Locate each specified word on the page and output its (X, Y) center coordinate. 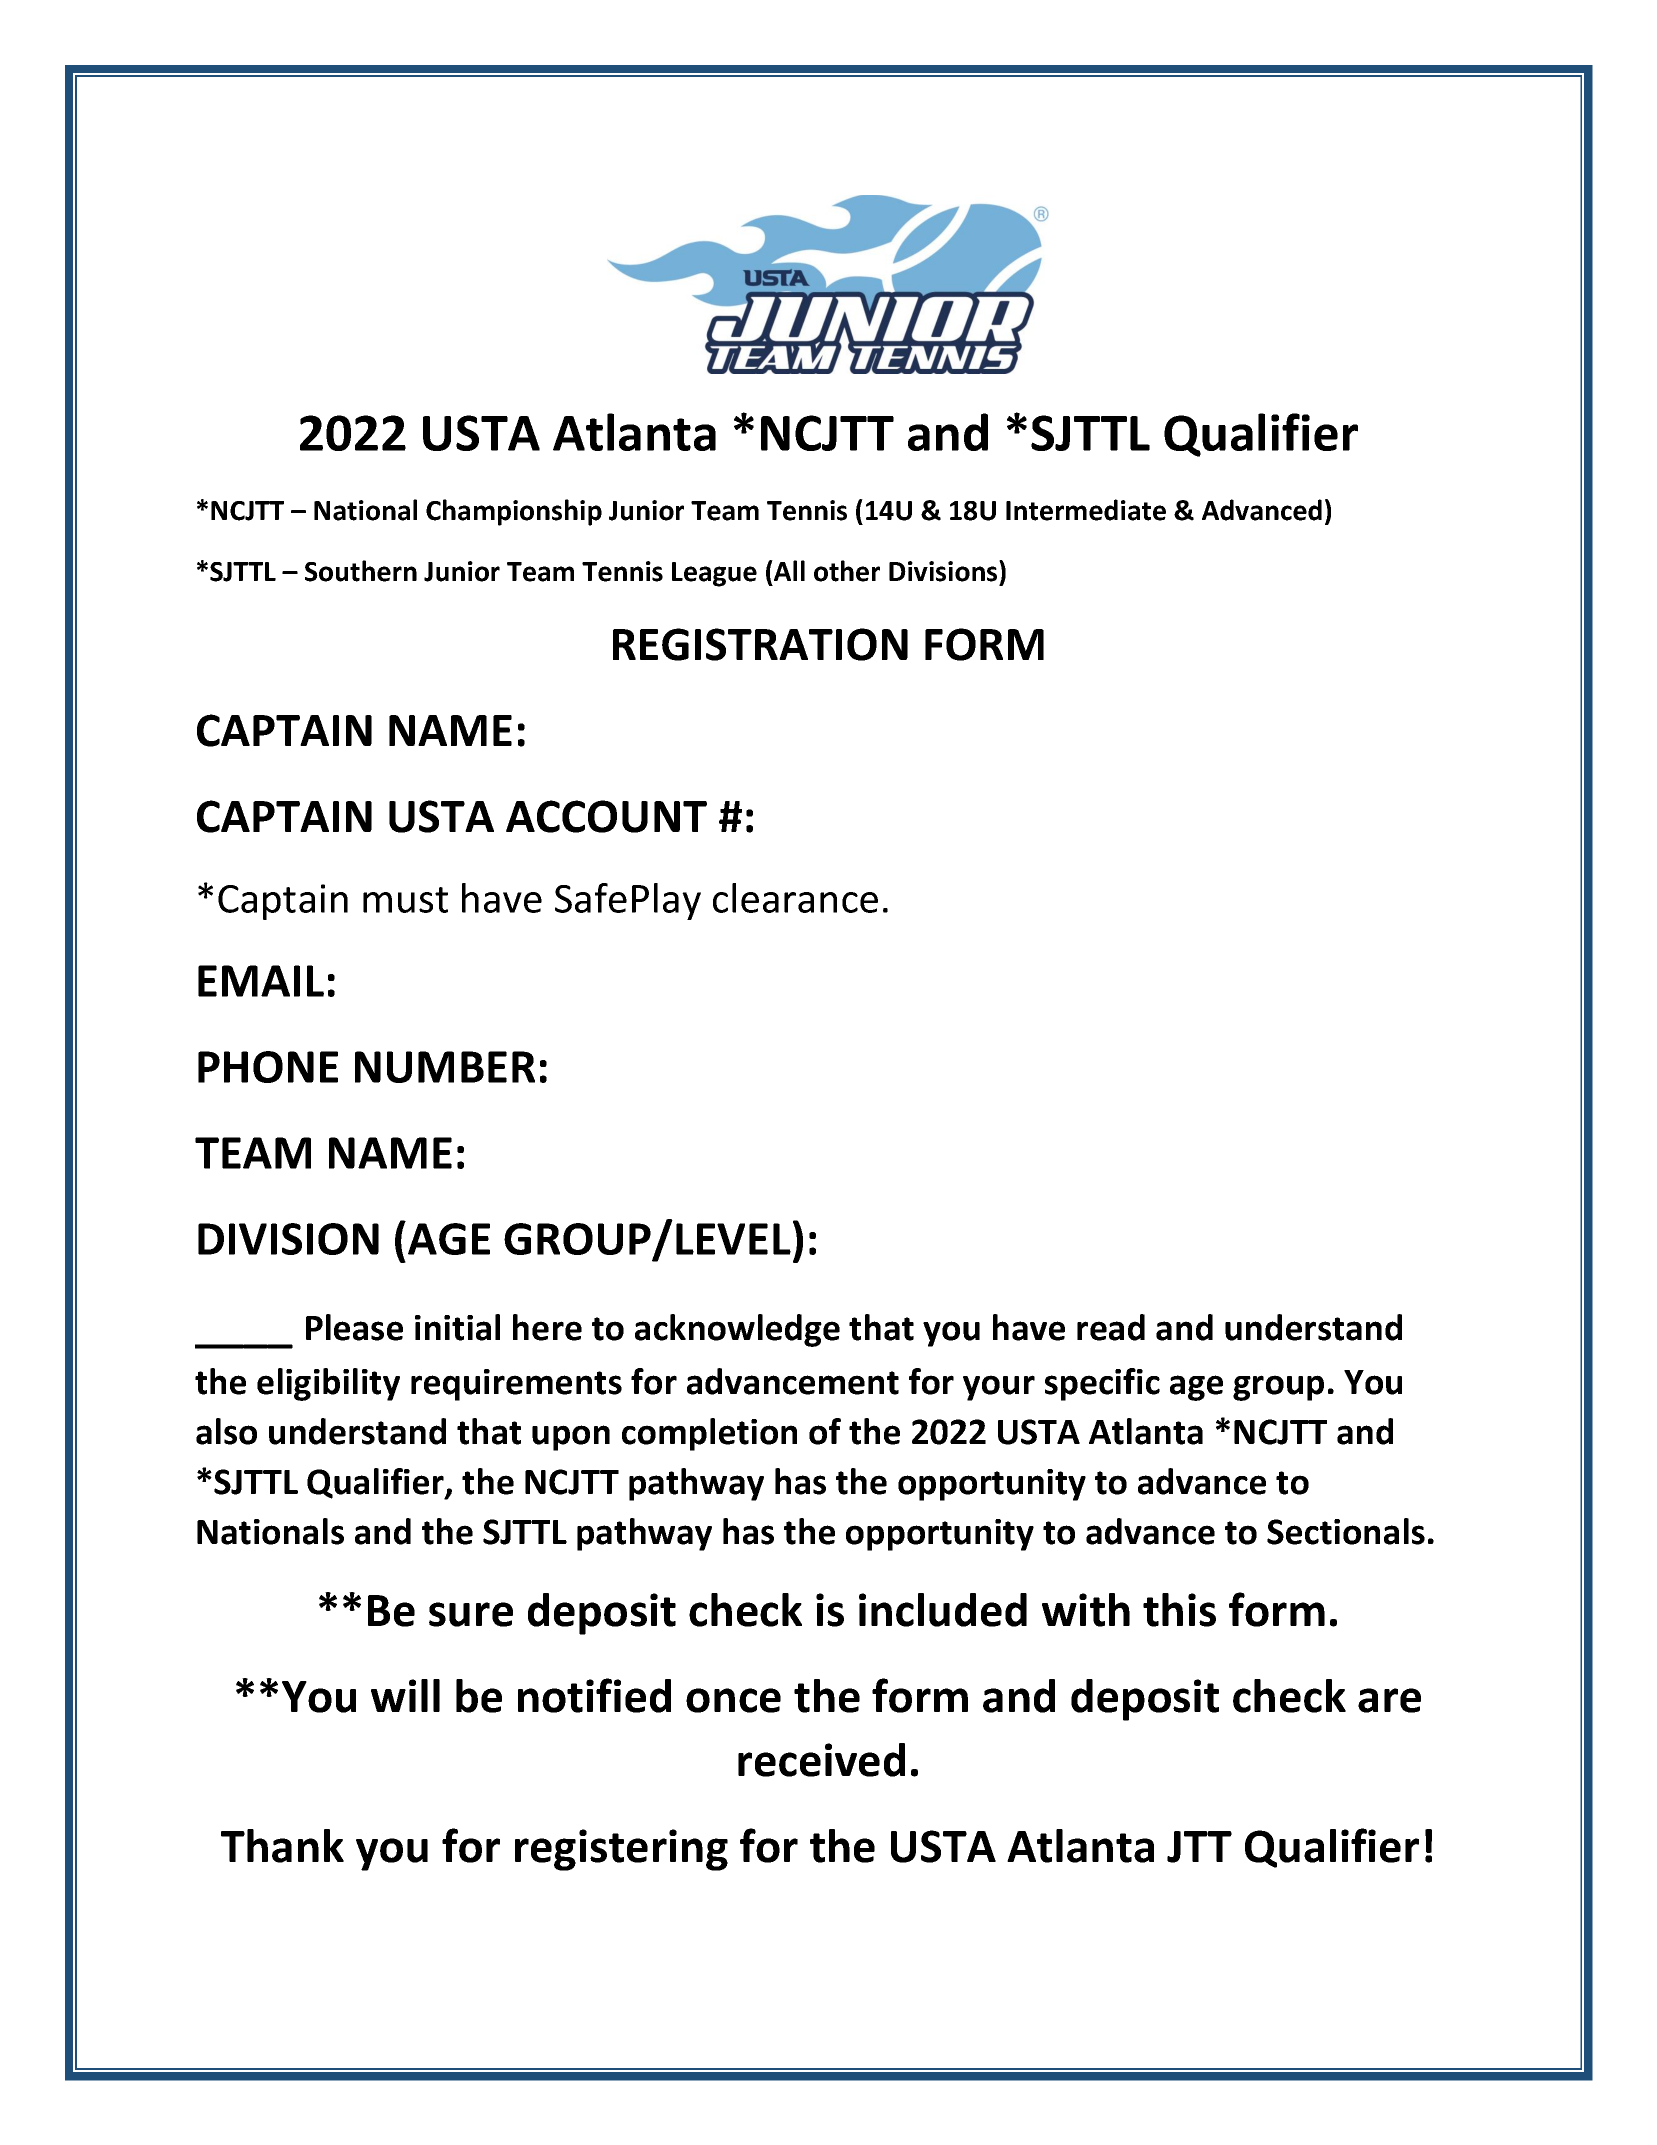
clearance (795, 898)
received (821, 1760)
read (1111, 1327)
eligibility (328, 1384)
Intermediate (1086, 510)
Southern (361, 571)
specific (1102, 1384)
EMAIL (261, 981)
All (788, 570)
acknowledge (737, 1330)
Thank (282, 1846)
